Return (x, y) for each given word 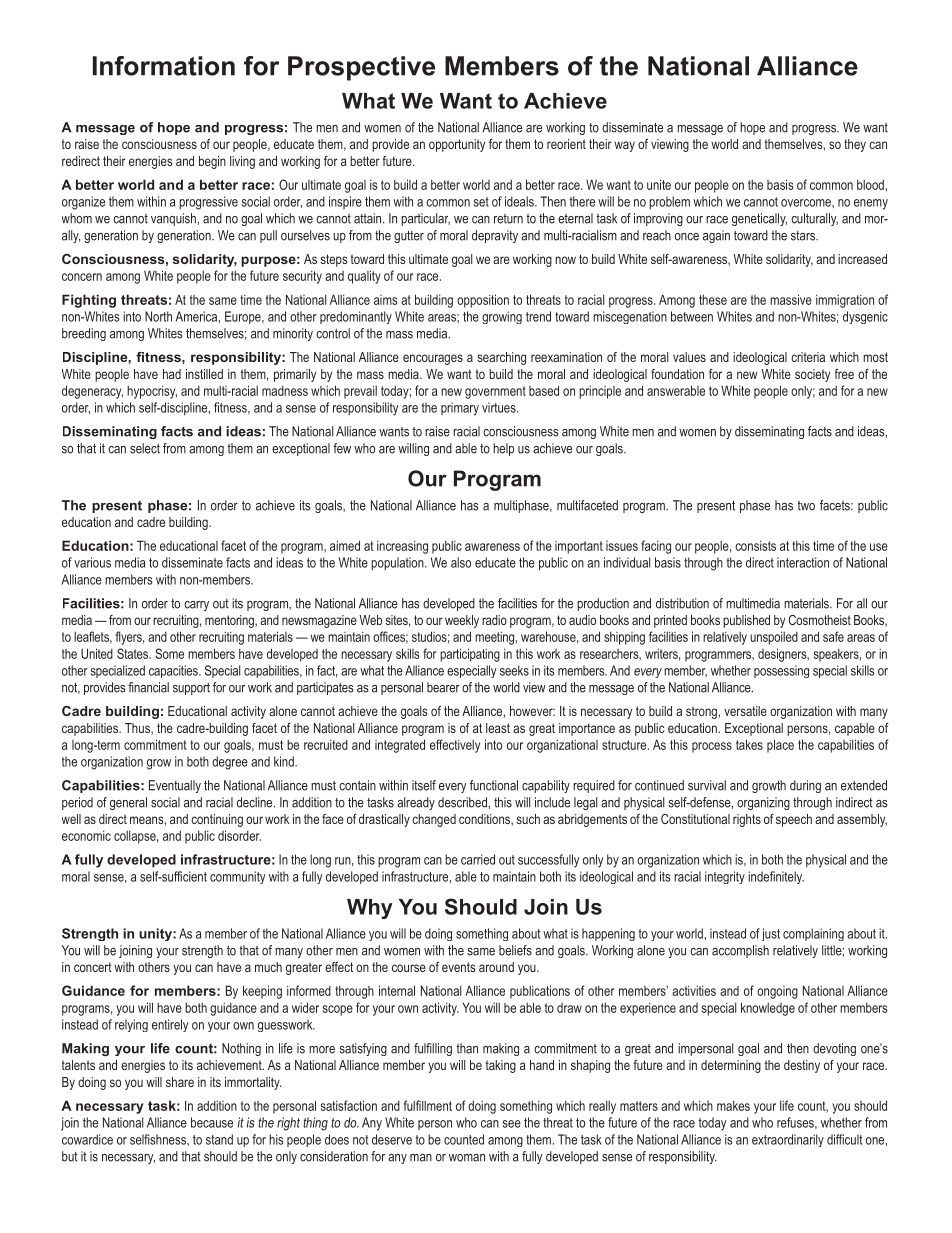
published (746, 621)
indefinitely (776, 877)
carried (478, 859)
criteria (808, 357)
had (172, 374)
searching (502, 358)
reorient (566, 144)
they (855, 145)
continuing (217, 820)
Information (164, 66)
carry (196, 606)
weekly (462, 621)
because (212, 1122)
